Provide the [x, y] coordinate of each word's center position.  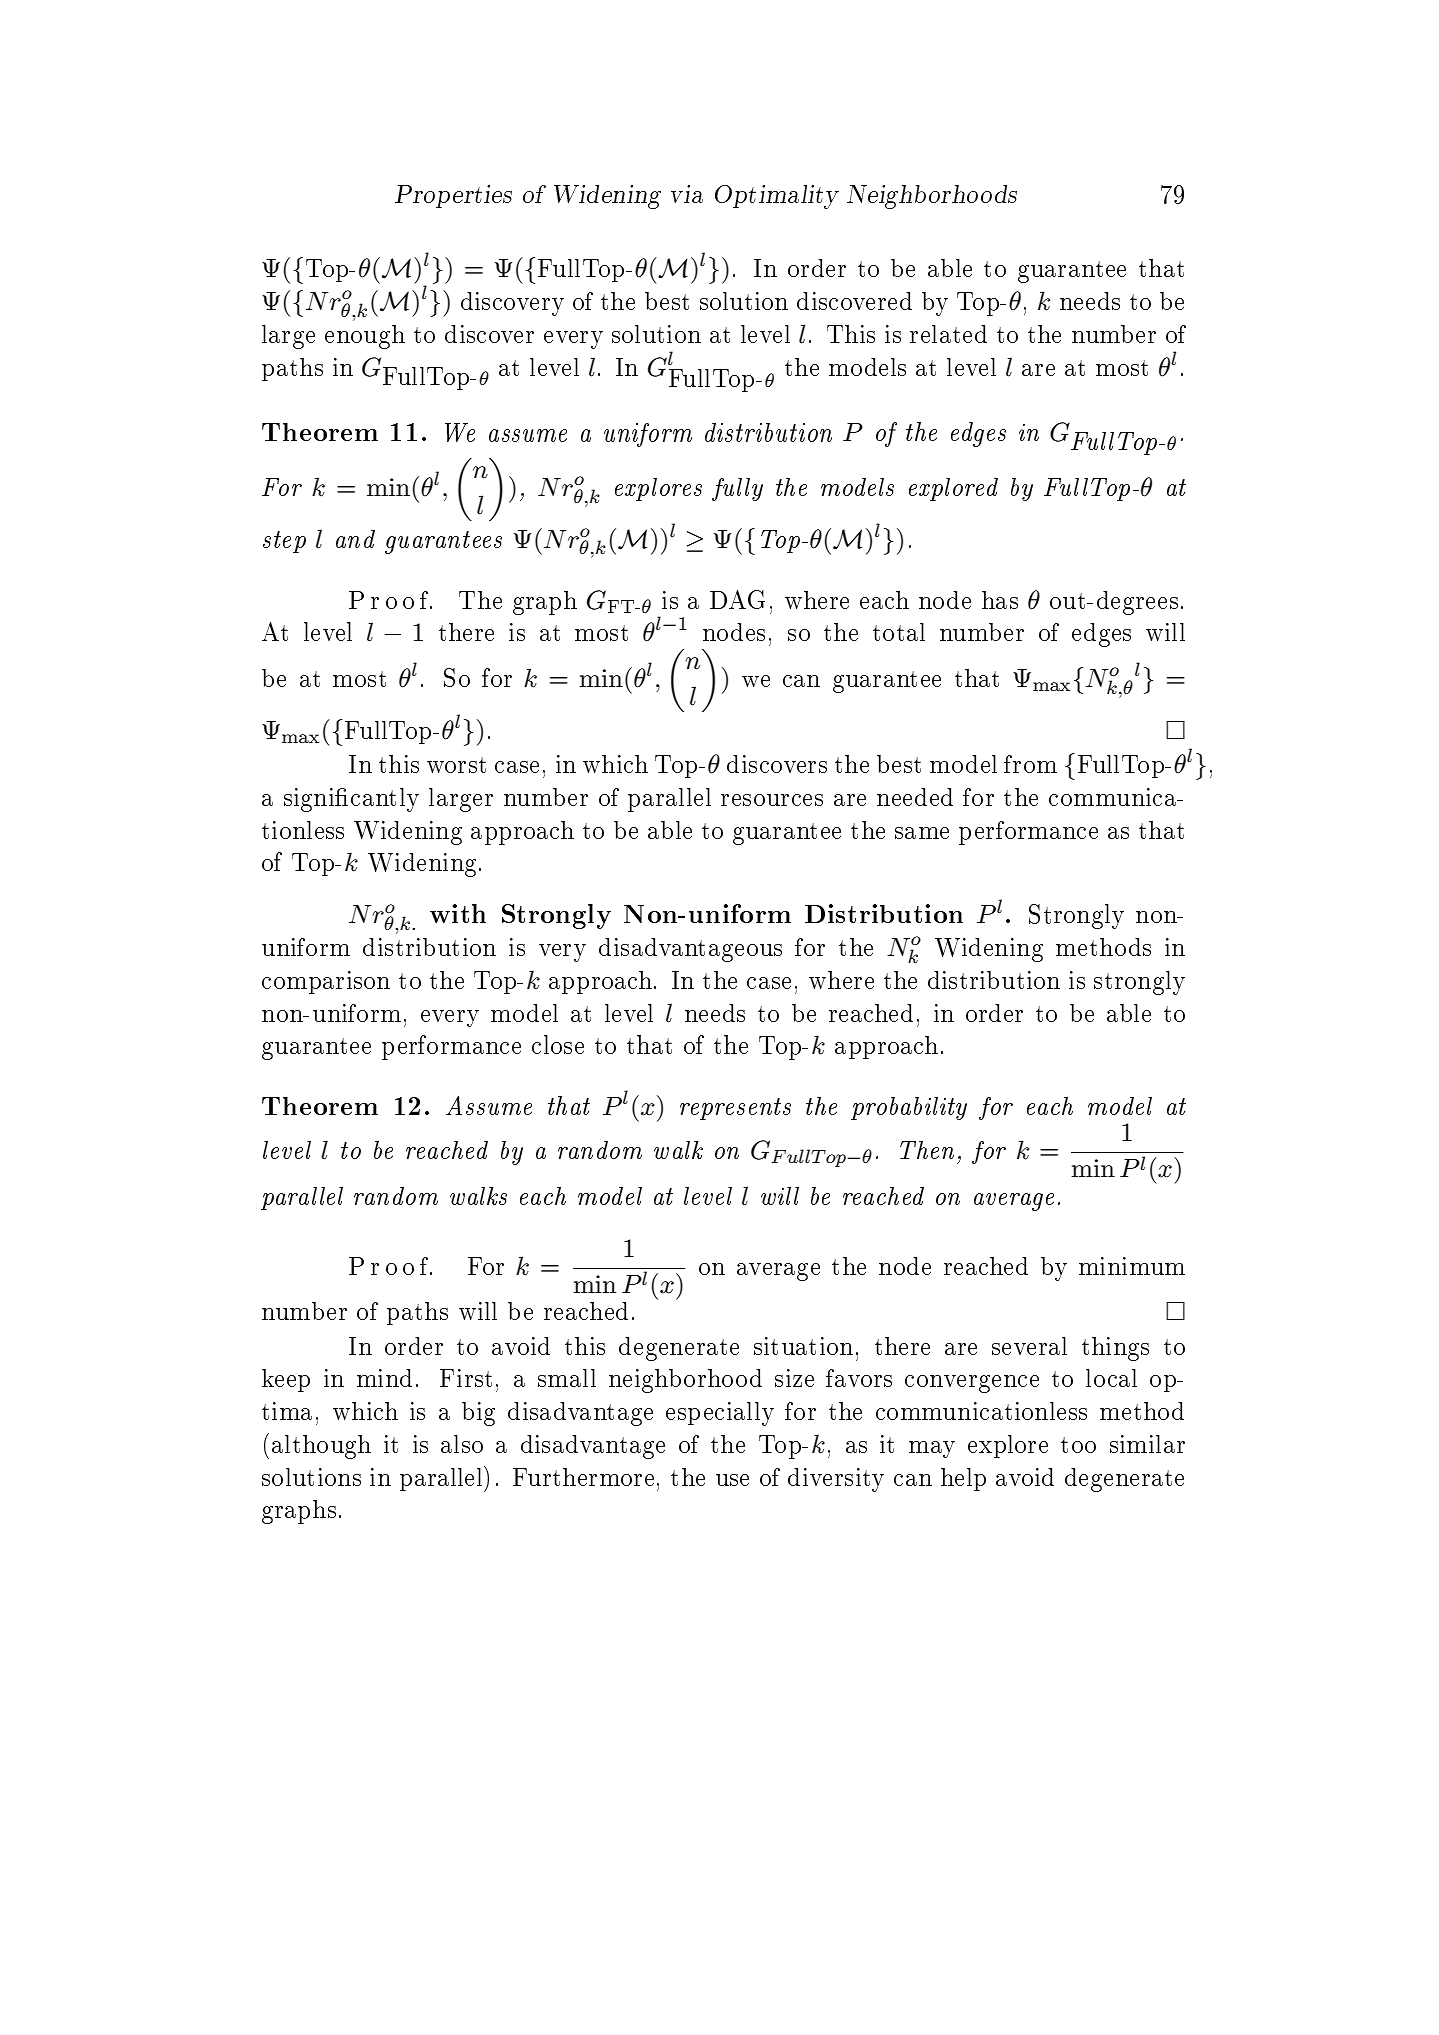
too [1078, 1445]
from [1030, 764]
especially [720, 1414]
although [321, 1447]
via [687, 194]
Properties [453, 196]
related [948, 334]
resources [772, 800]
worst [456, 765]
